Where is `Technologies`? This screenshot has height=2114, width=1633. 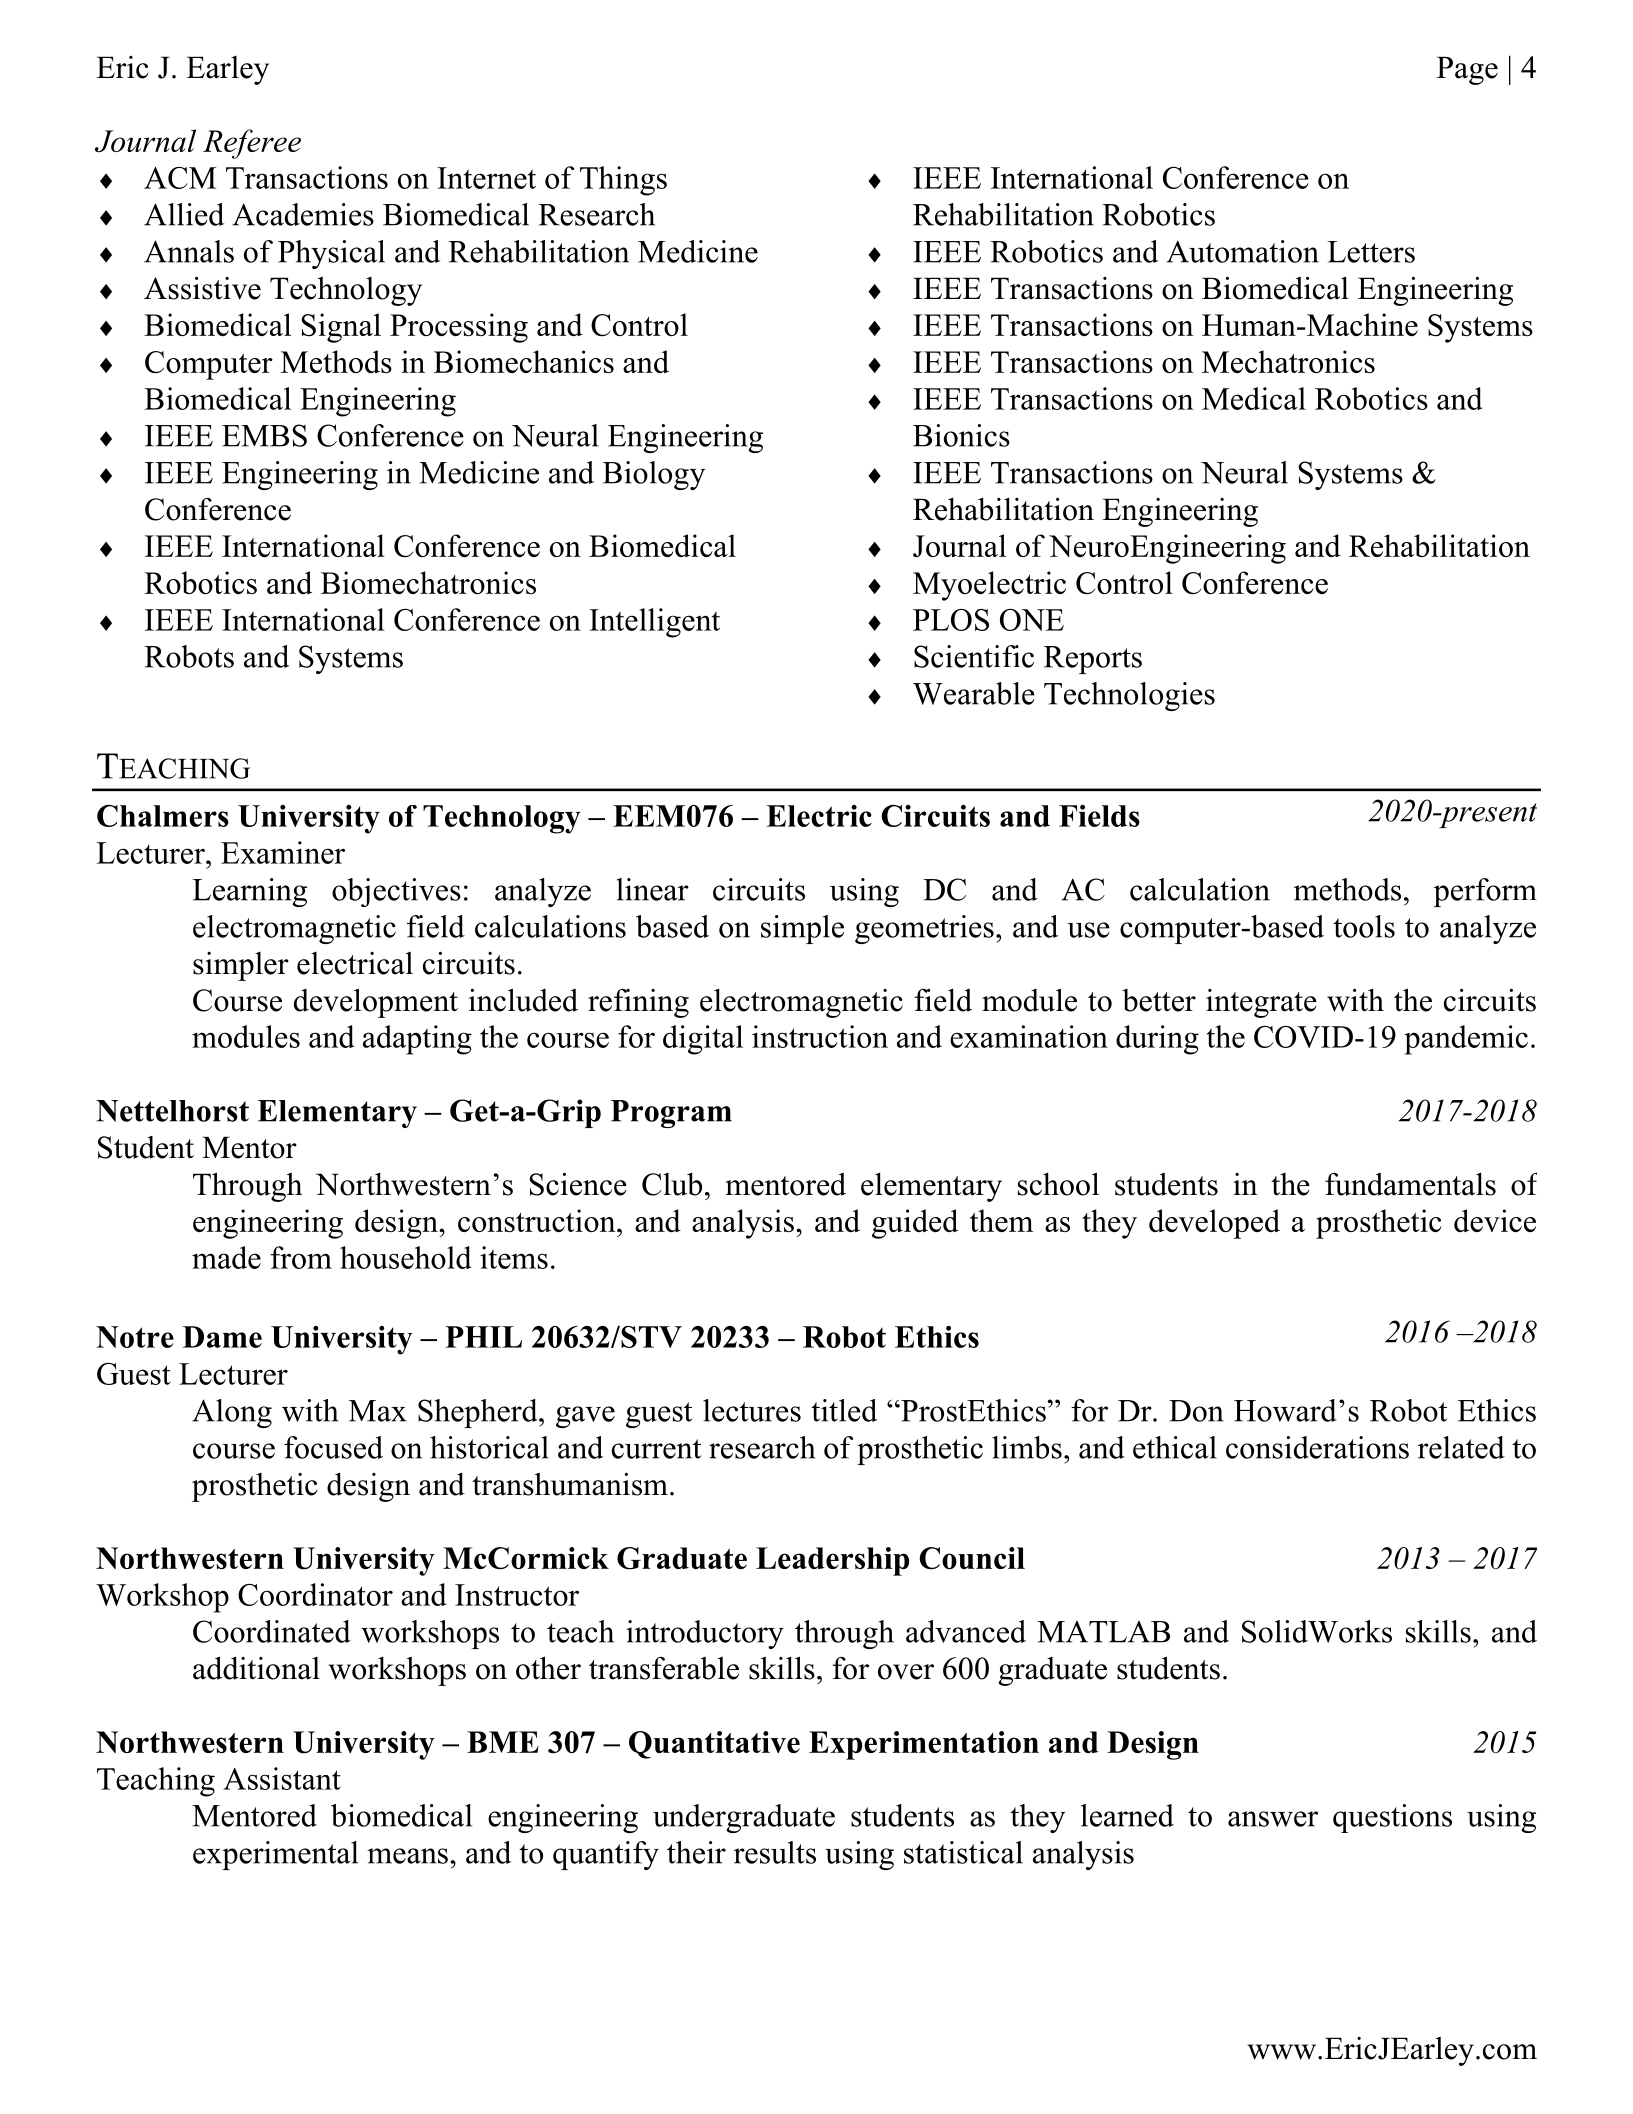 Technologies is located at coordinates (1129, 696).
